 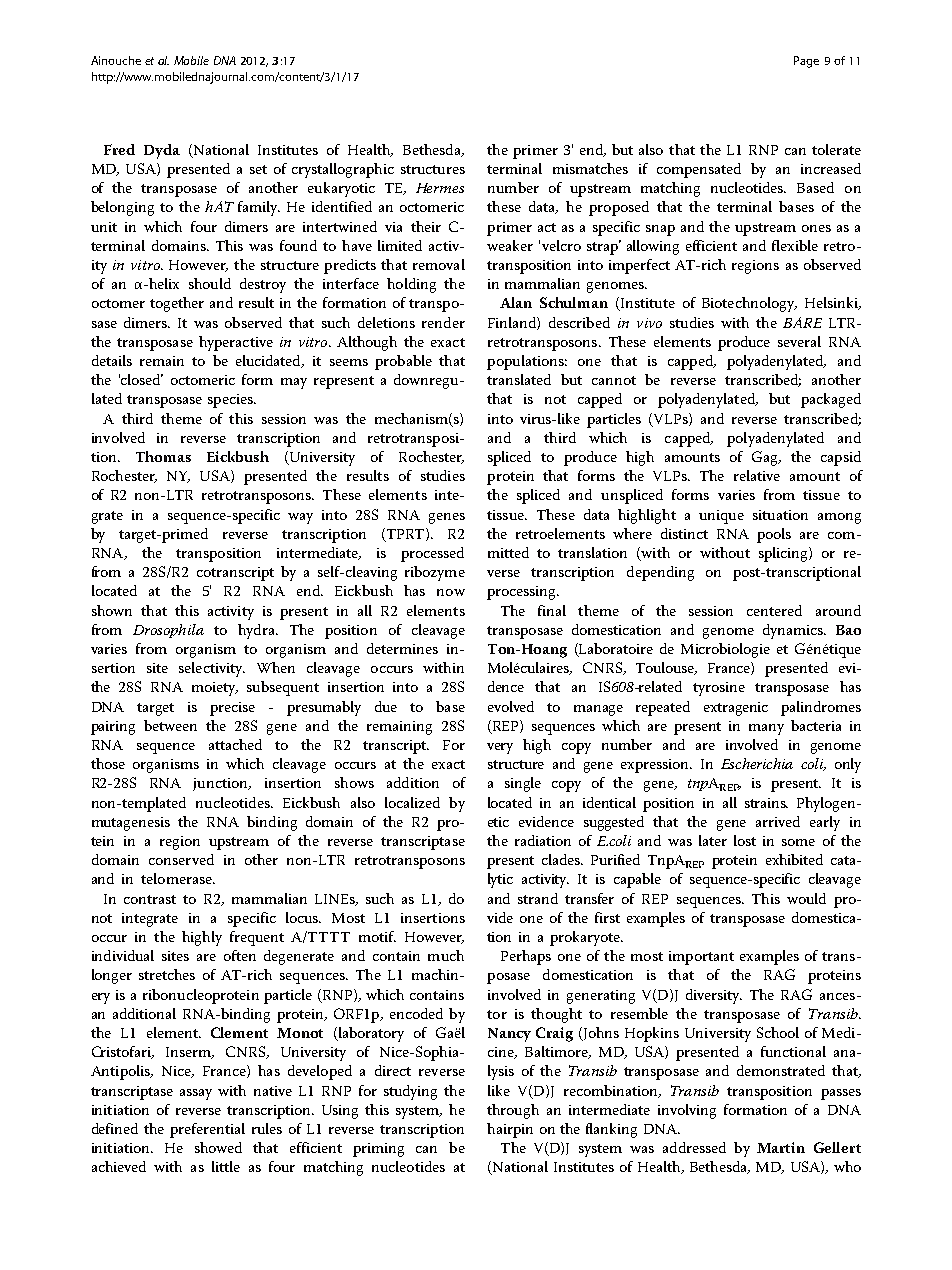 What do you see at coordinates (440, 188) in the image?
I see `Hermes` at bounding box center [440, 188].
